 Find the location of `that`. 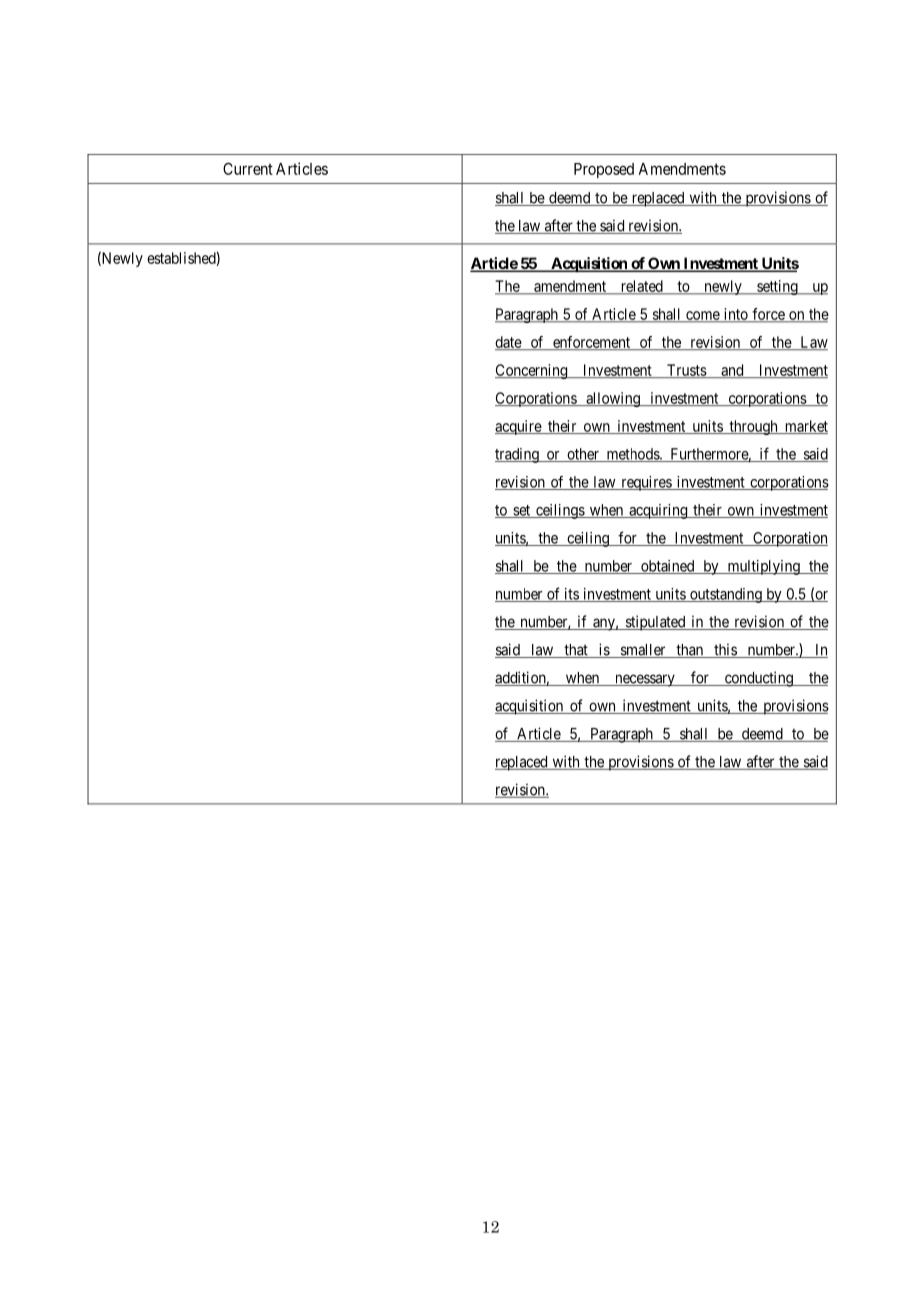

that is located at coordinates (576, 651).
